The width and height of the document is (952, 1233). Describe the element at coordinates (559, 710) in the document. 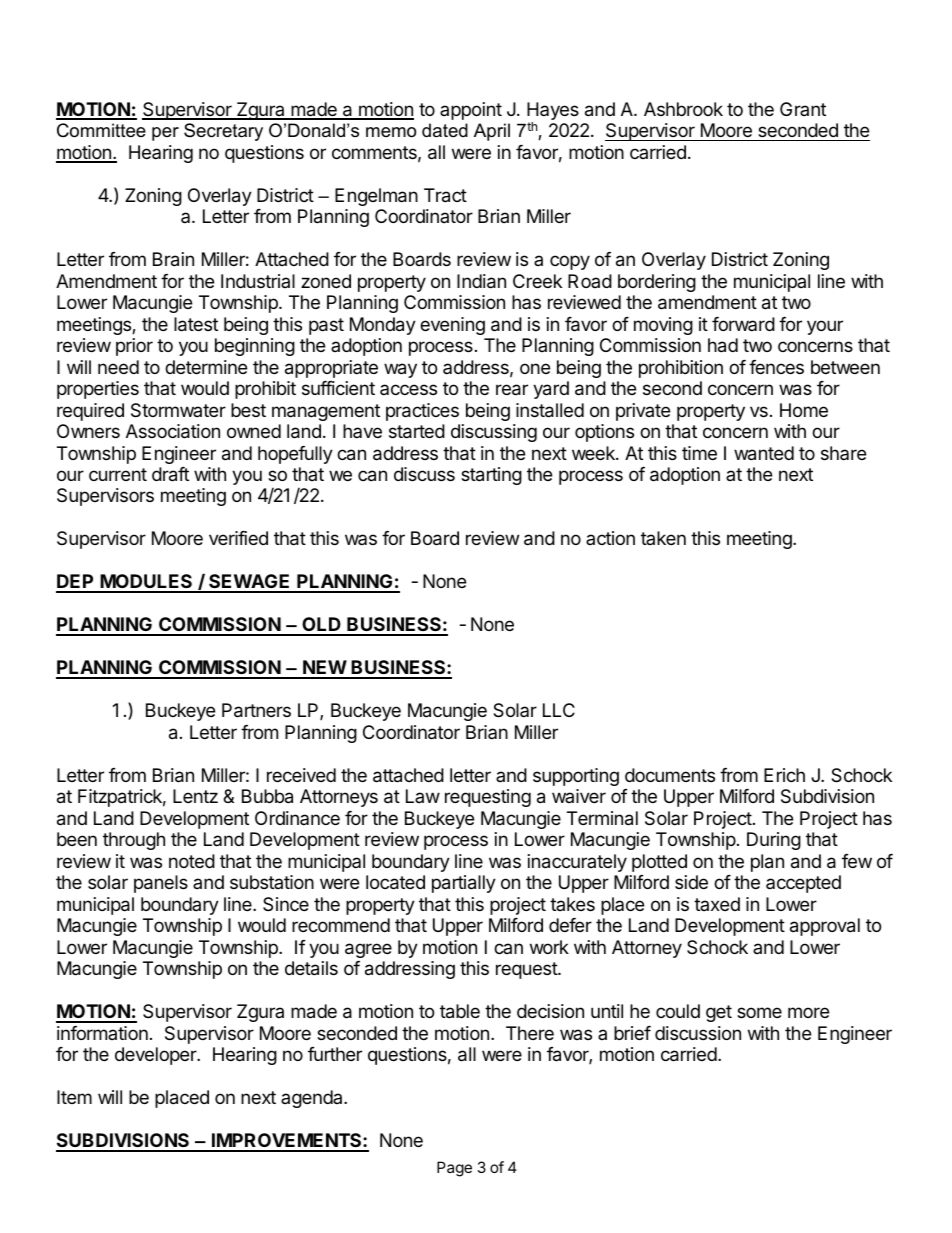

I see `LLC` at that location.
